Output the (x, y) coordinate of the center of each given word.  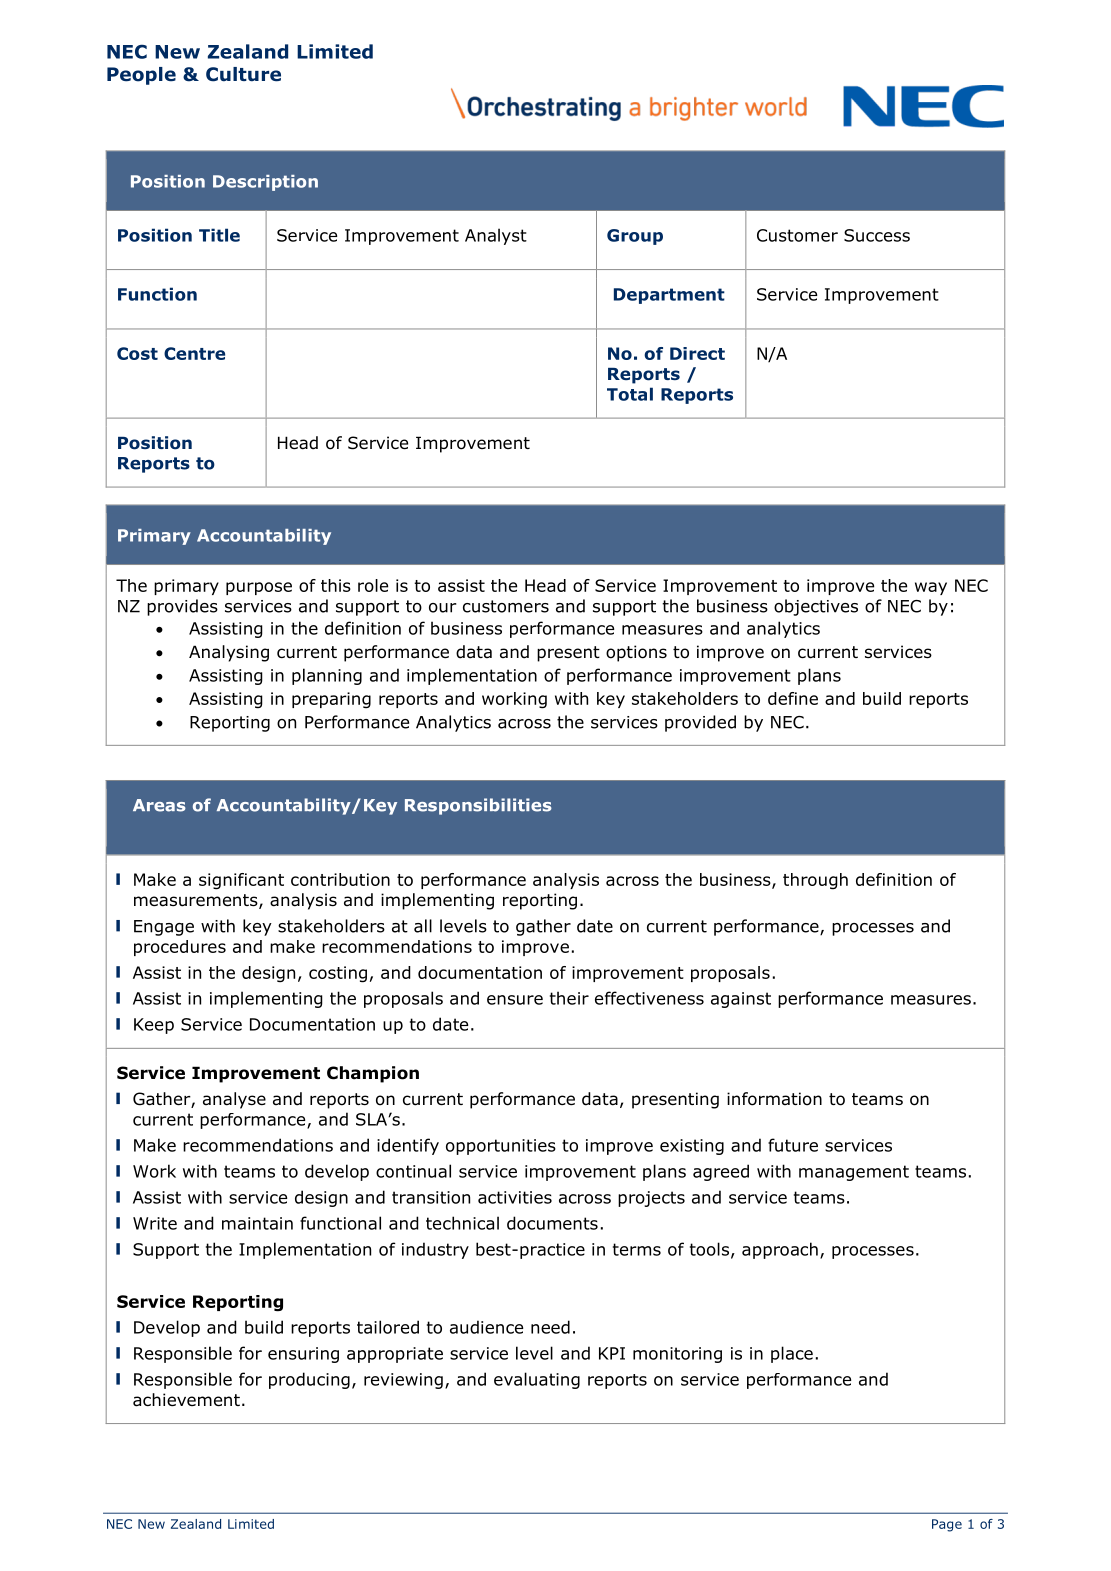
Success (877, 235)
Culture (243, 74)
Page (947, 1525)
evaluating (537, 1380)
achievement (186, 1400)
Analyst (496, 236)
